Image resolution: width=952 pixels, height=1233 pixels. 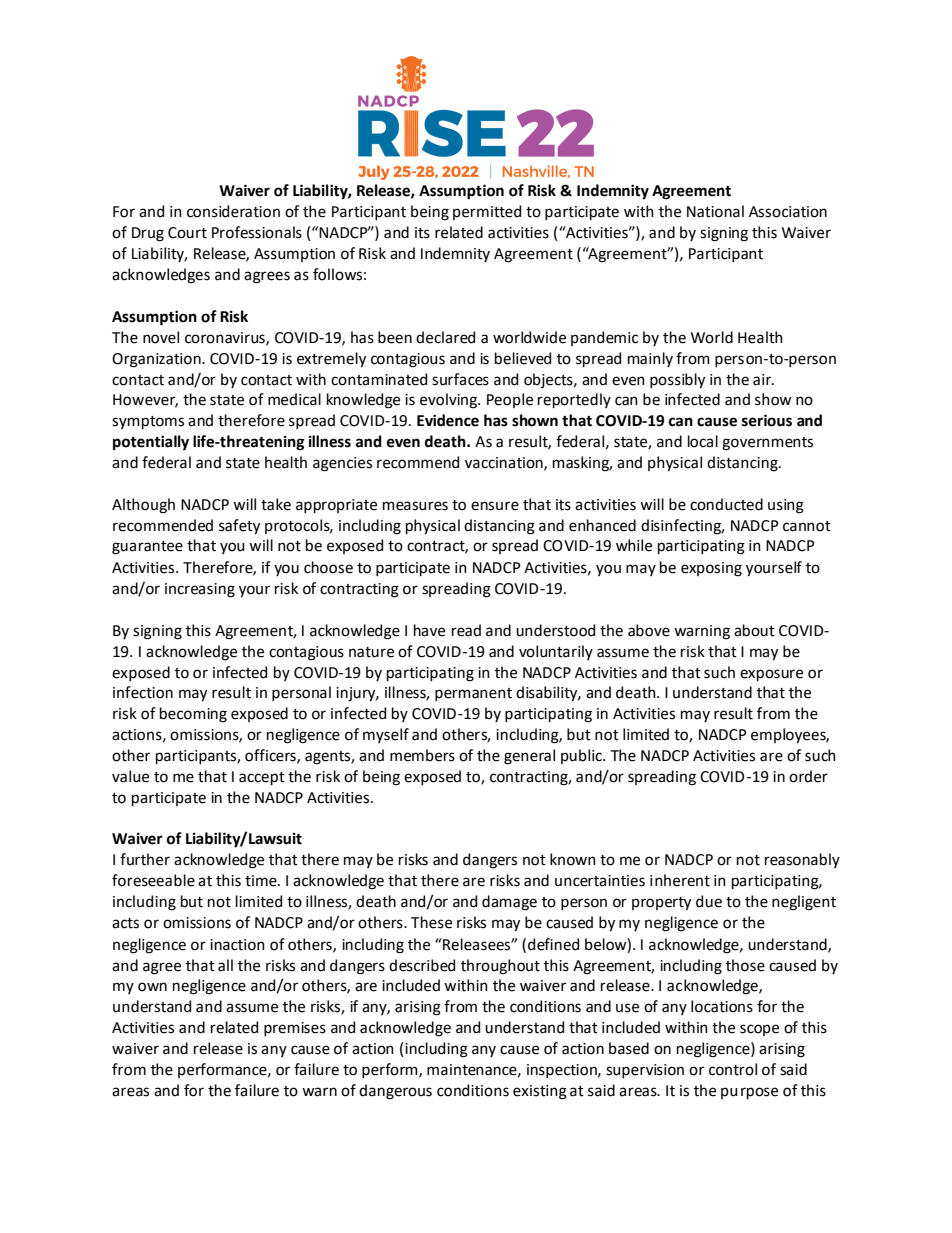 What do you see at coordinates (145, 859) in the screenshot?
I see `further` at bounding box center [145, 859].
